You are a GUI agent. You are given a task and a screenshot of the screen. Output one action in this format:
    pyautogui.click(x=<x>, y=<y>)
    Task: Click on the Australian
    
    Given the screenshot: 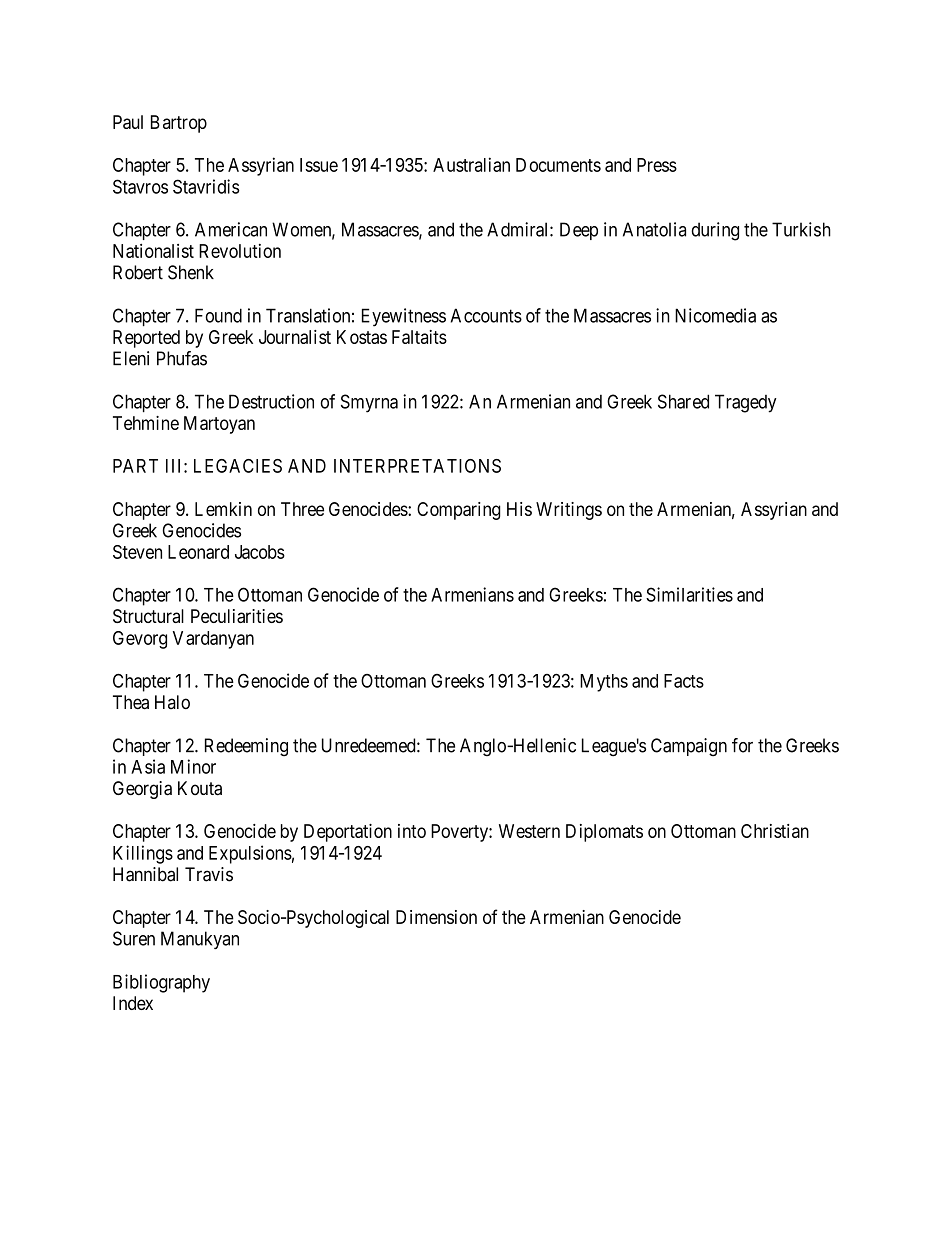 What is the action you would take?
    pyautogui.click(x=471, y=164)
